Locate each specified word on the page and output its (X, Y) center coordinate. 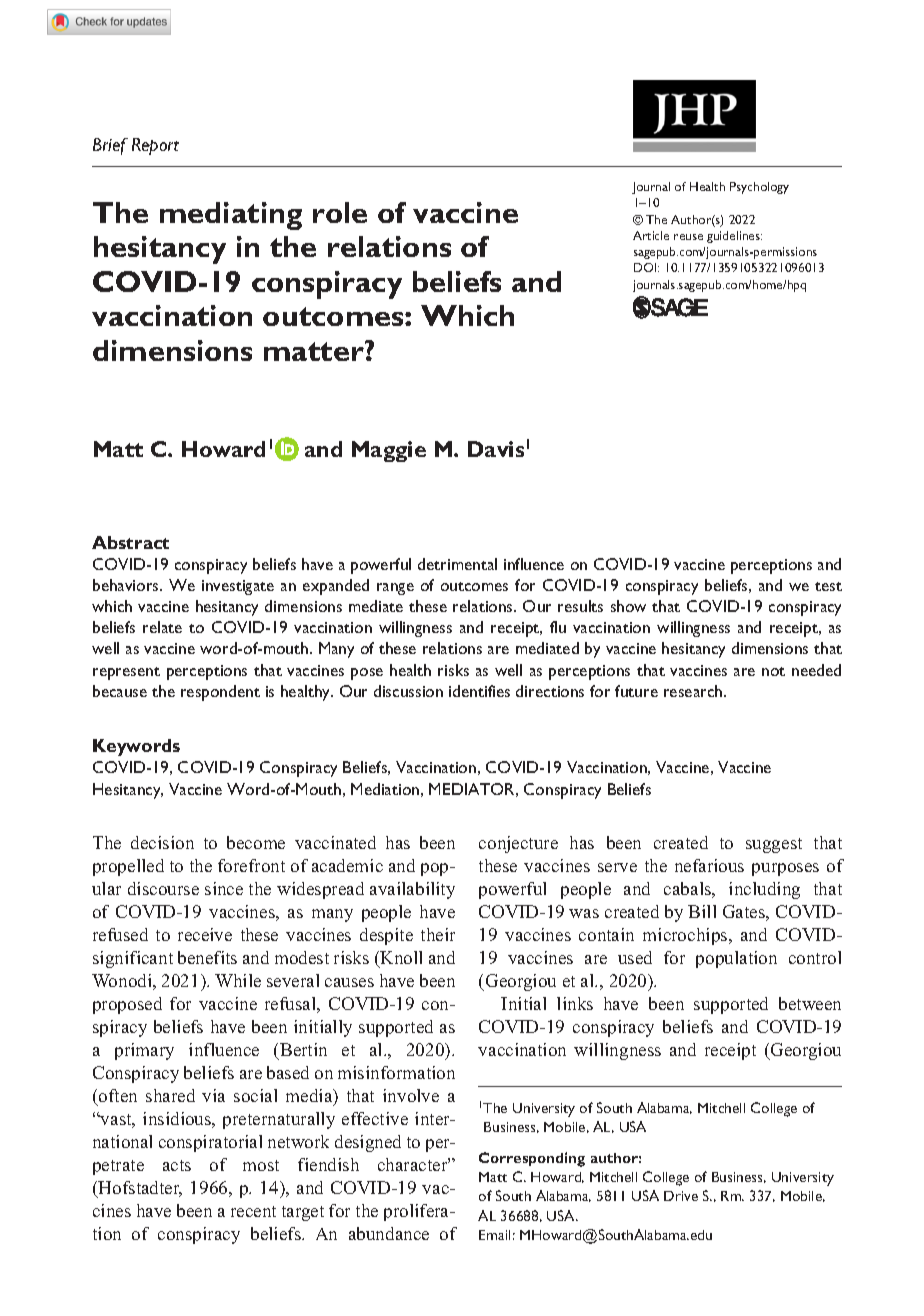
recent (253, 1211)
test (828, 586)
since (224, 888)
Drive (681, 1196)
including (764, 890)
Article (651, 235)
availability (412, 890)
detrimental (457, 564)
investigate (238, 587)
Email (494, 1235)
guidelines (734, 237)
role (340, 212)
